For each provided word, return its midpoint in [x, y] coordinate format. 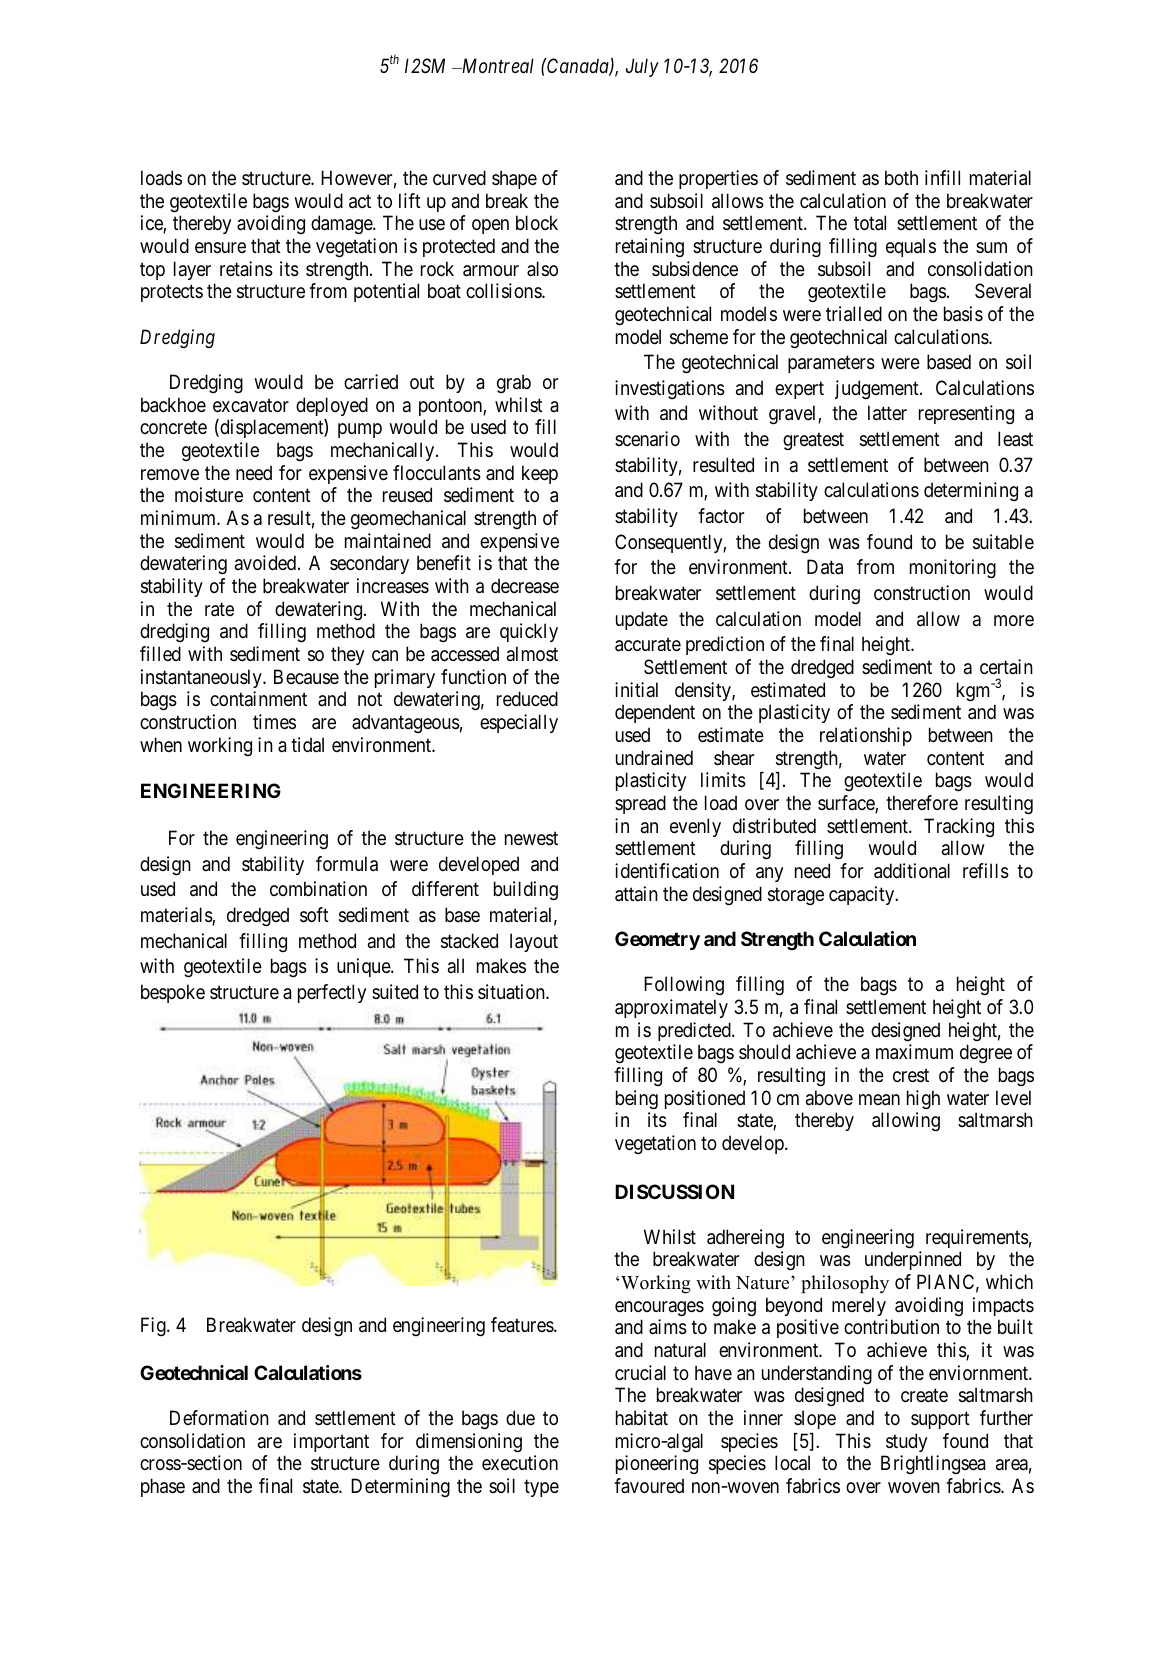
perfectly [332, 993]
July [642, 67]
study [906, 1442]
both [901, 177]
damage [342, 225]
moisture [209, 494]
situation [512, 992]
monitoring [953, 568]
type [541, 1488]
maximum [914, 1052]
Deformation [219, 1418]
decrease [525, 586]
